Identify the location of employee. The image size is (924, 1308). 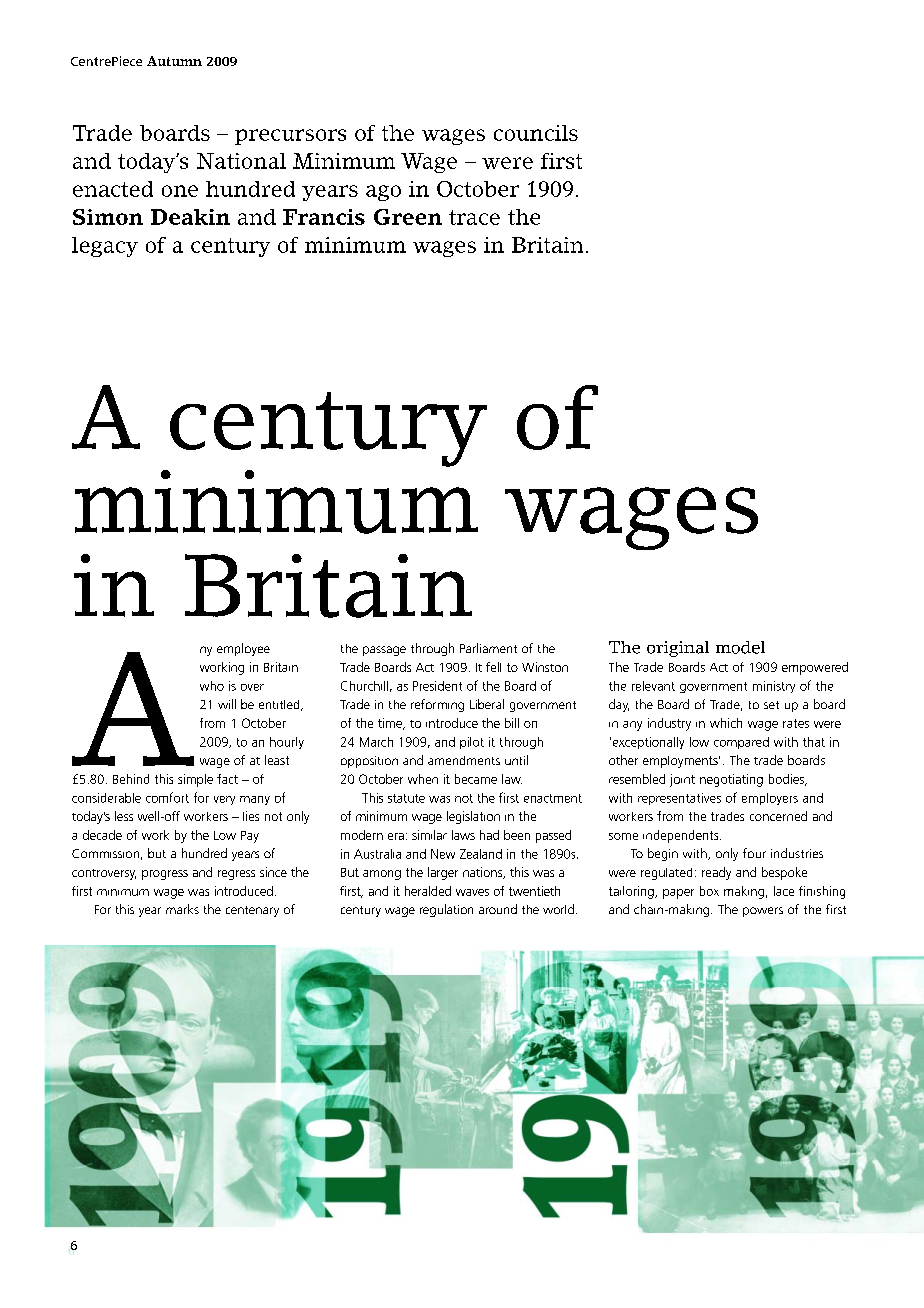
(243, 649).
